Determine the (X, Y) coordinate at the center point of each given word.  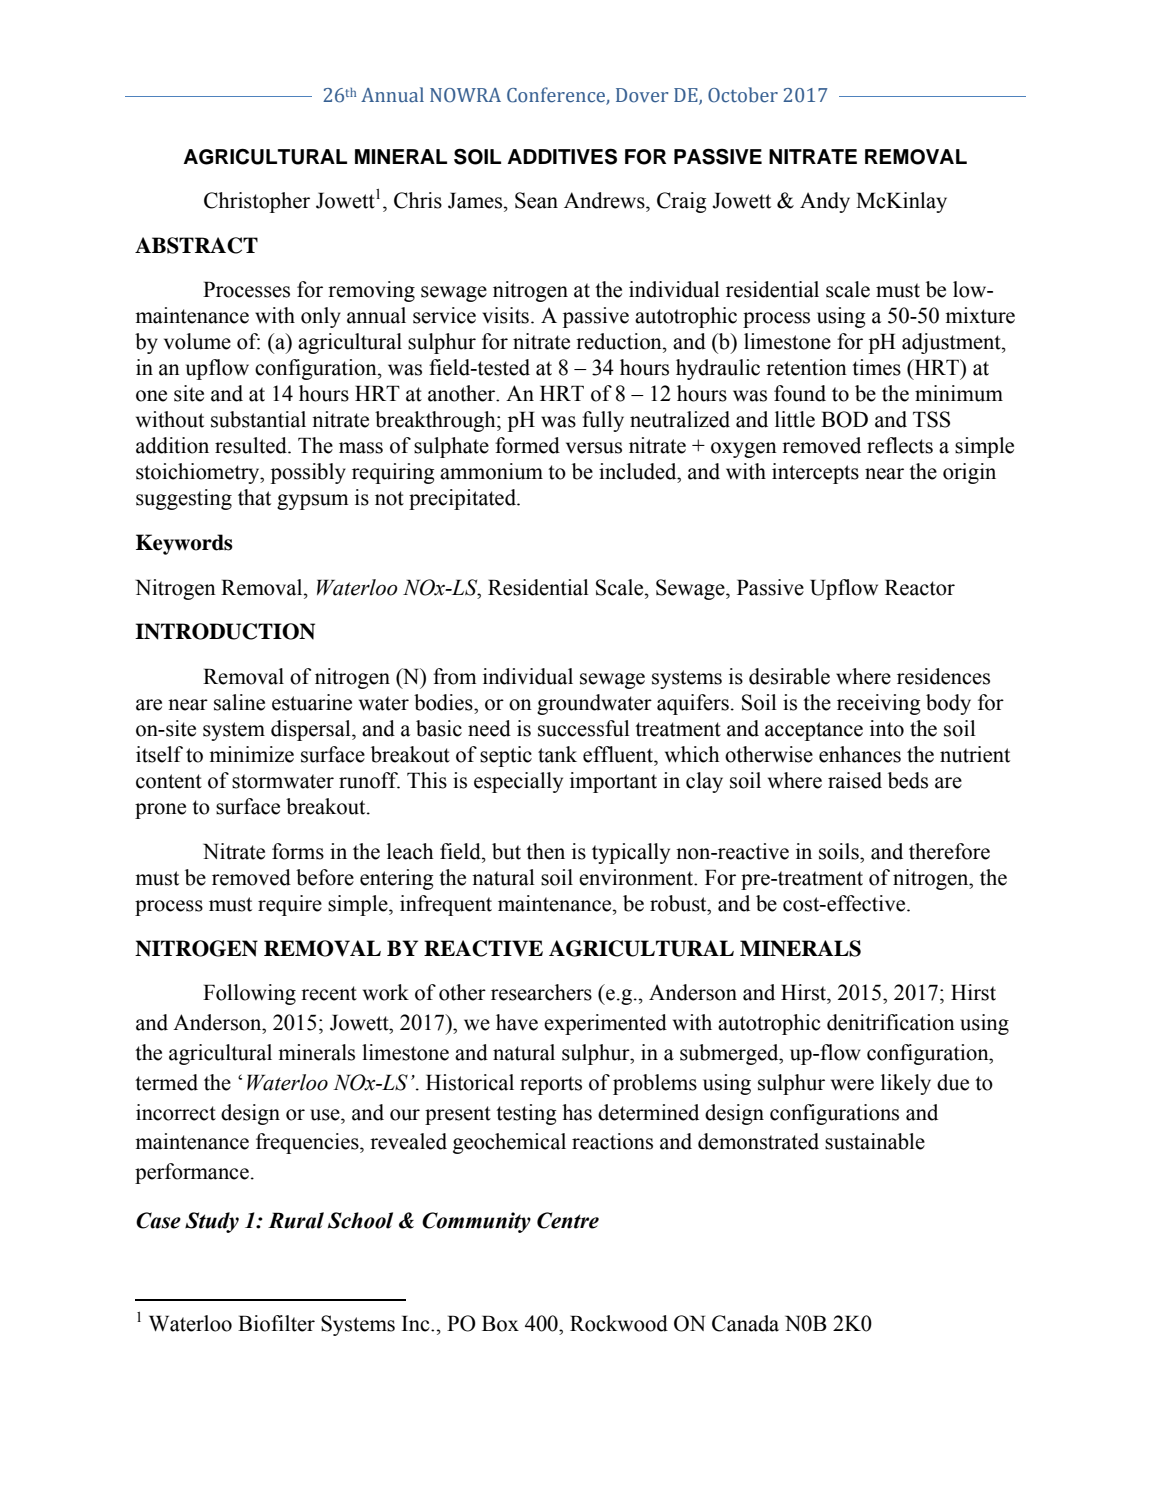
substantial (258, 419)
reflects (900, 445)
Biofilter (276, 1323)
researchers (541, 992)
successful (584, 728)
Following (249, 994)
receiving (878, 704)
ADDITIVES (562, 156)
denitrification (891, 1022)
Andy (825, 202)
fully (603, 421)
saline (239, 702)
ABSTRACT (196, 245)
